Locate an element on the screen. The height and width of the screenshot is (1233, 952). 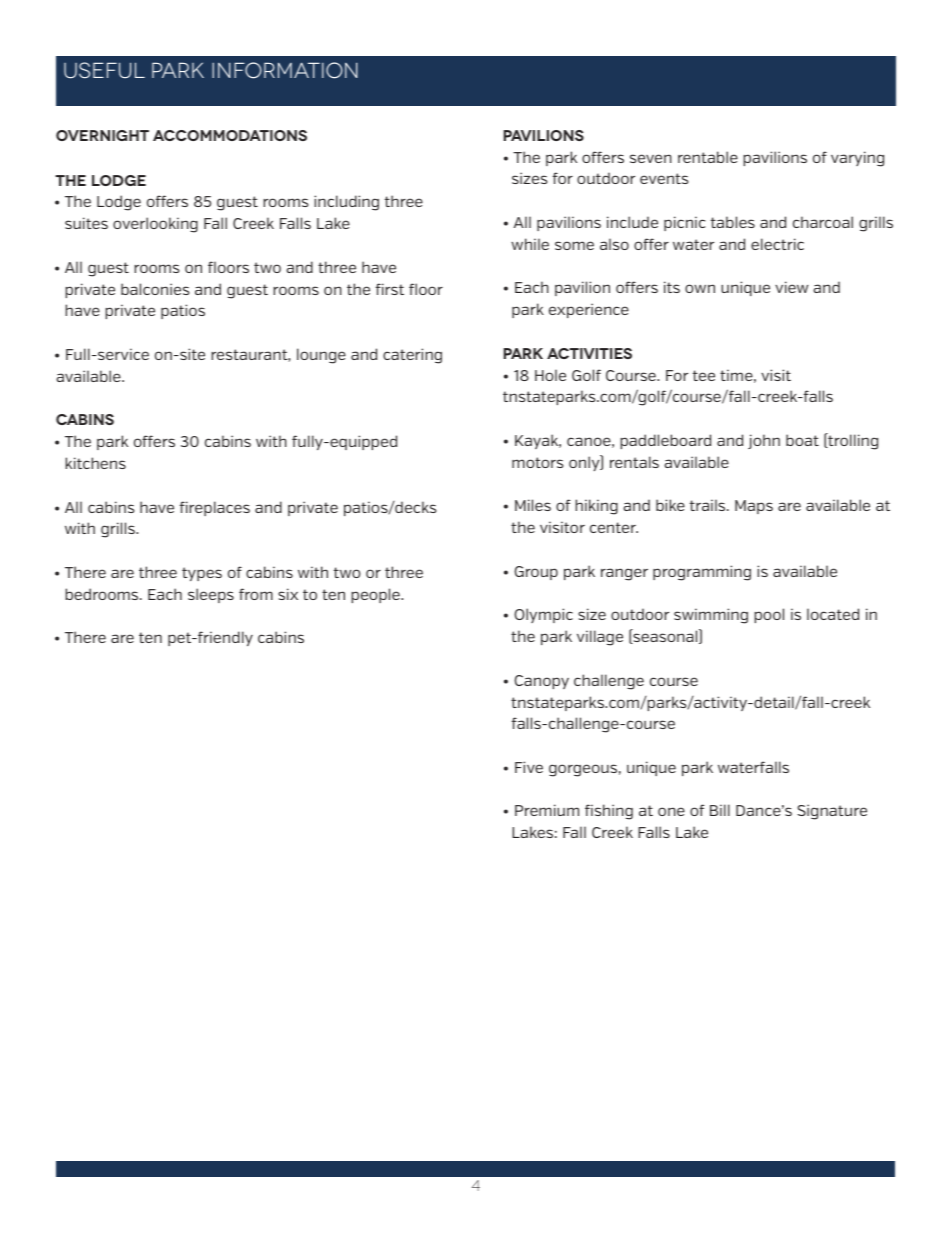
Premium is located at coordinates (547, 810).
